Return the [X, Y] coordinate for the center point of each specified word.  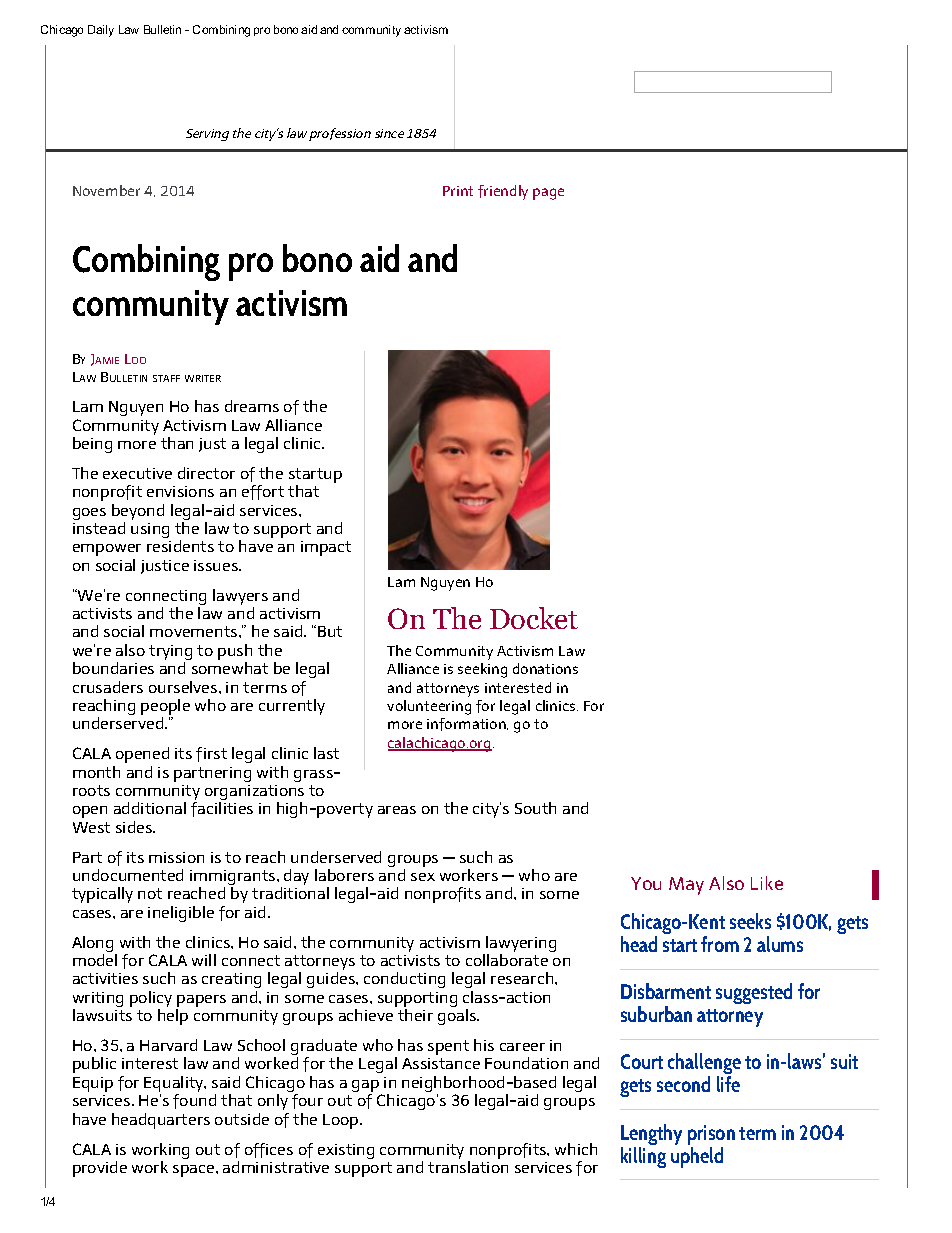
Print [458, 191]
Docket [534, 618]
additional [150, 808]
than [177, 443]
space [195, 1171]
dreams [252, 406]
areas [397, 810]
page [548, 194]
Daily [101, 31]
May [686, 886]
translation [468, 1167]
